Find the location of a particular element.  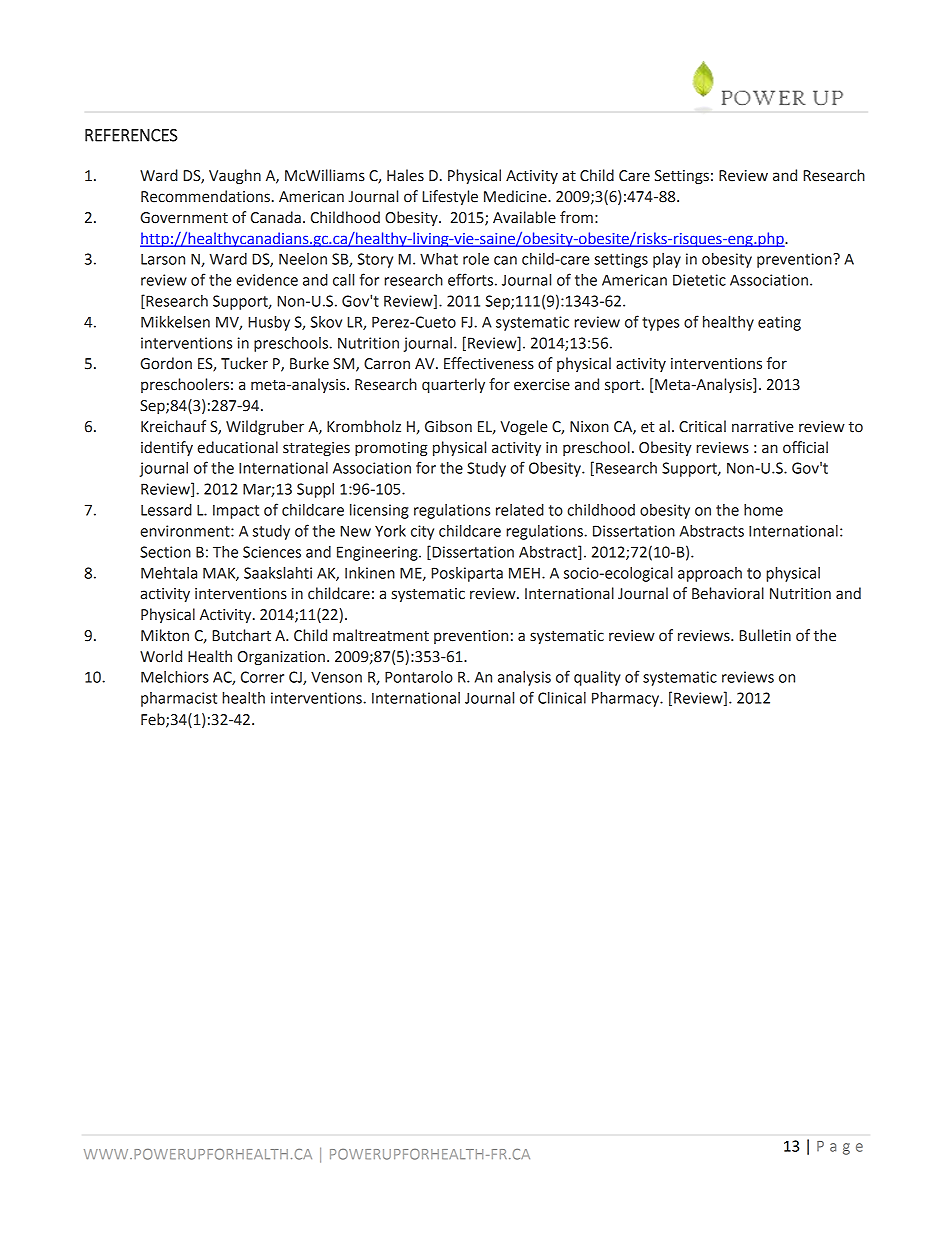

Hales is located at coordinates (405, 175).
